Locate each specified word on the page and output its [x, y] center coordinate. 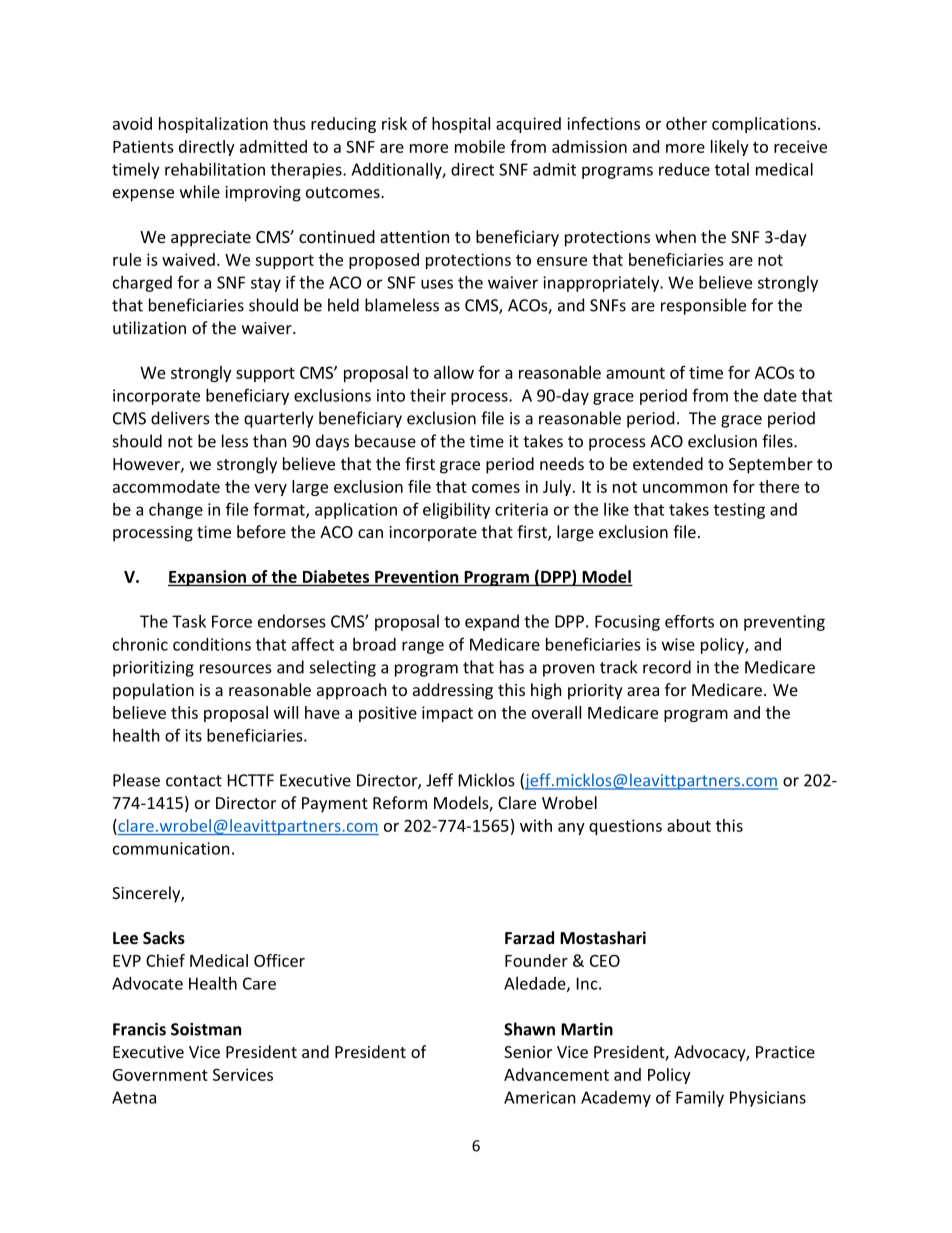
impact [447, 714]
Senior [528, 1052]
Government [160, 1075]
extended [668, 463]
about [689, 825]
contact [194, 781]
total [732, 169]
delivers [180, 418]
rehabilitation [215, 169]
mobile [480, 146]
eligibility [456, 511]
